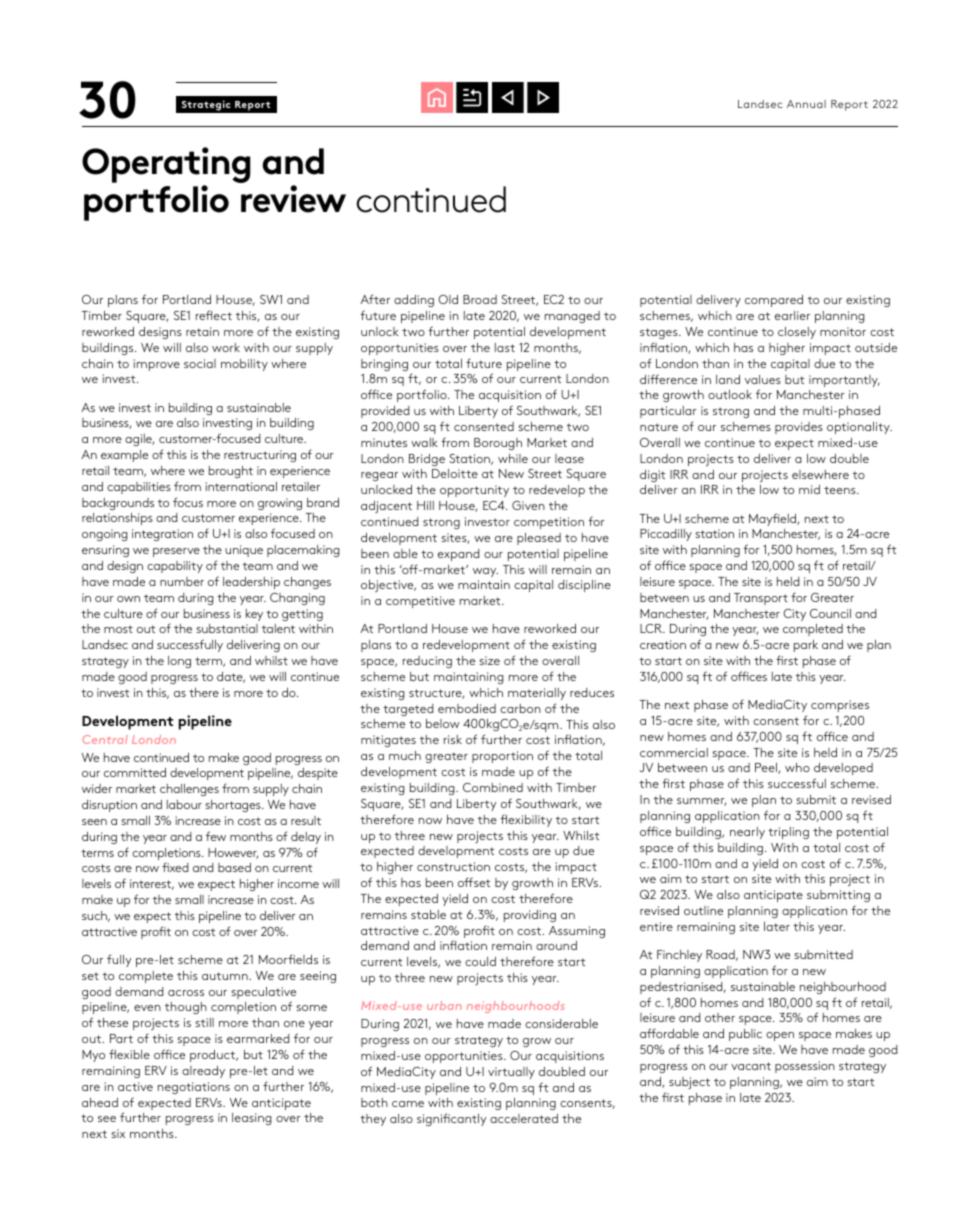  Describe the element at coordinates (175, 867) in the document. I see `fixed` at that location.
